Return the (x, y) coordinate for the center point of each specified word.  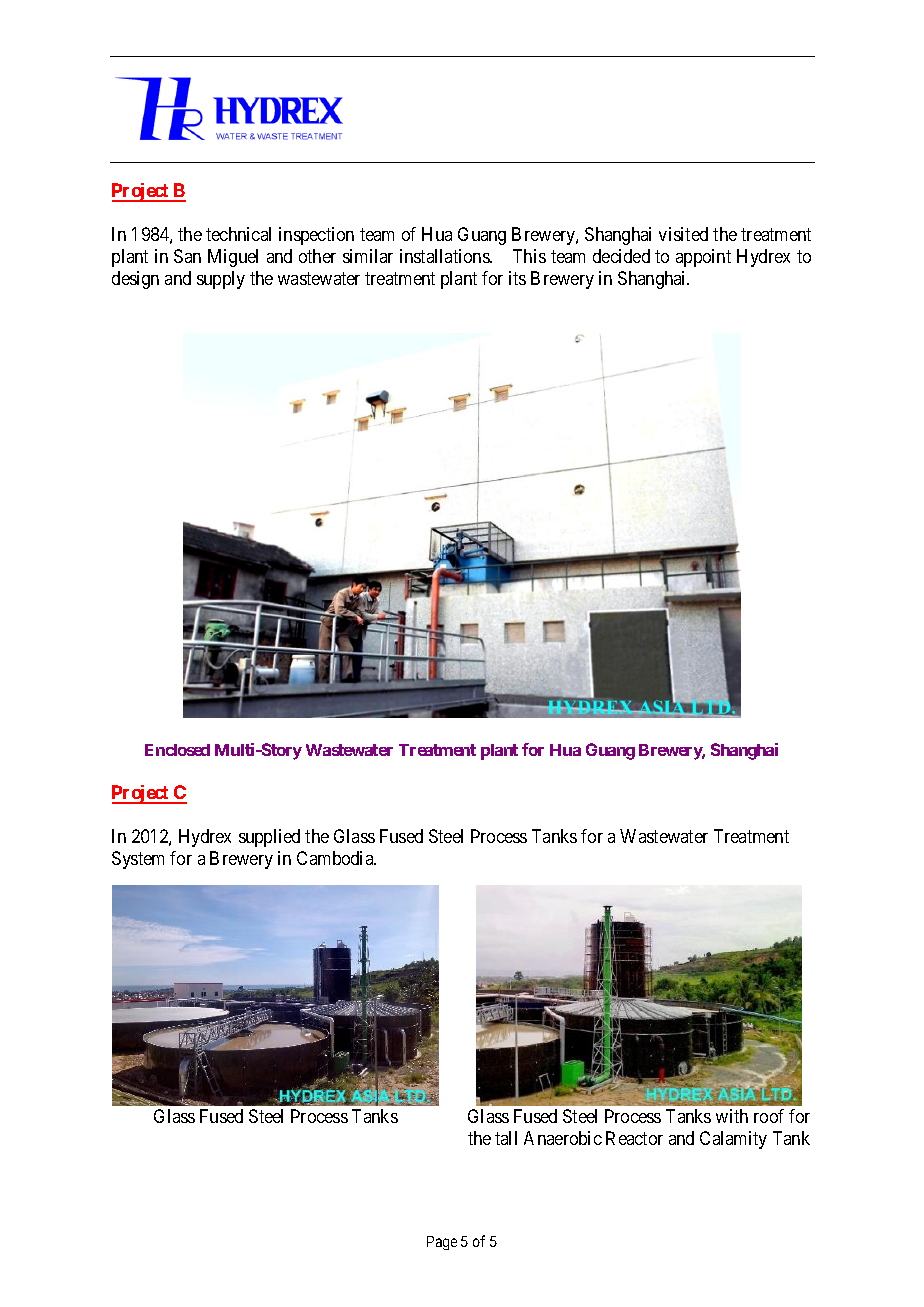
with (732, 1116)
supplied (269, 838)
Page (442, 1243)
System (138, 860)
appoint (703, 258)
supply (221, 280)
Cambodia (336, 858)
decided (621, 256)
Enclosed (177, 750)
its (517, 278)
